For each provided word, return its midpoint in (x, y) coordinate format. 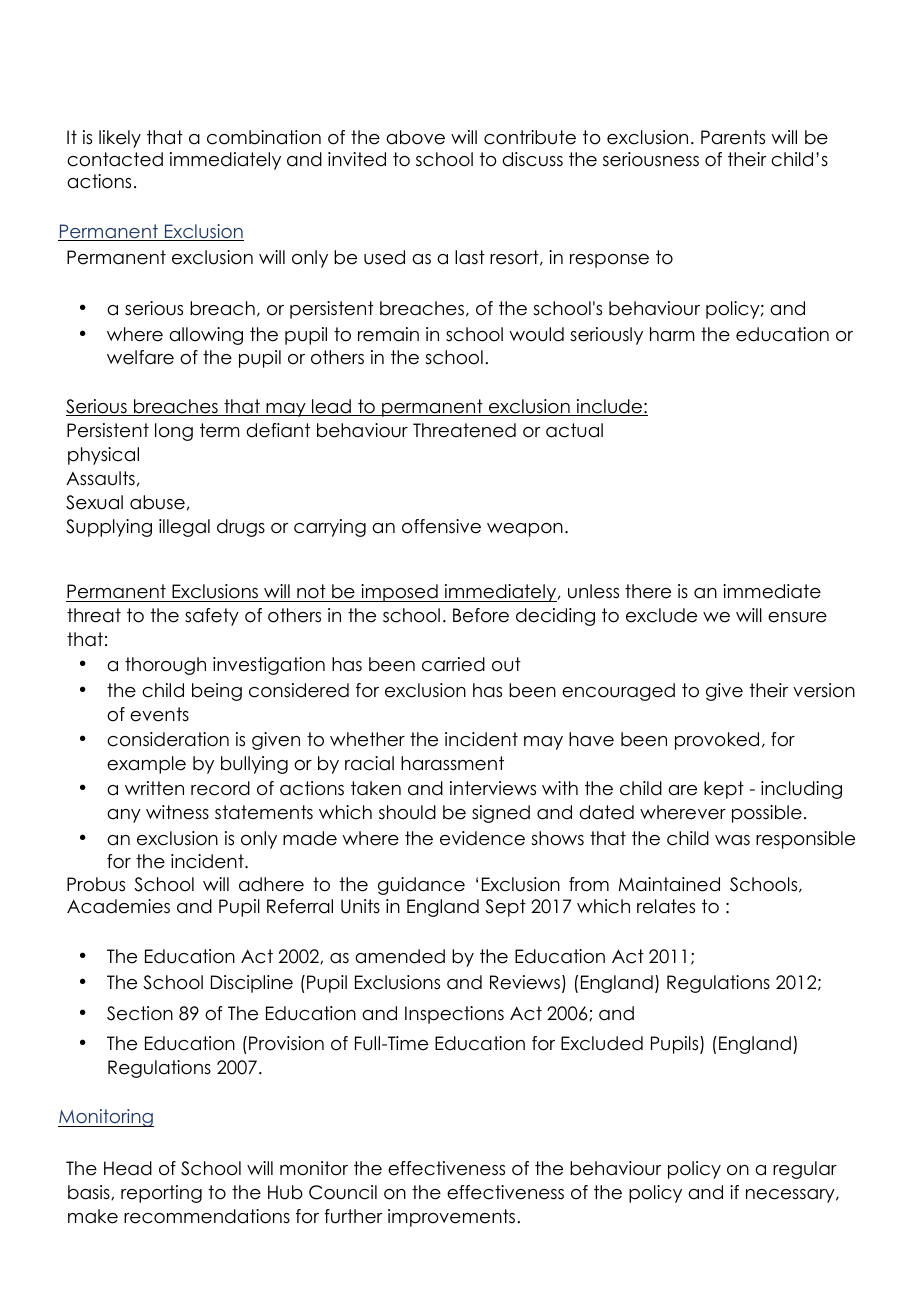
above (415, 137)
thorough (165, 666)
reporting (161, 1194)
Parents (733, 137)
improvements (451, 1218)
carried (453, 664)
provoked (717, 741)
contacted (115, 159)
